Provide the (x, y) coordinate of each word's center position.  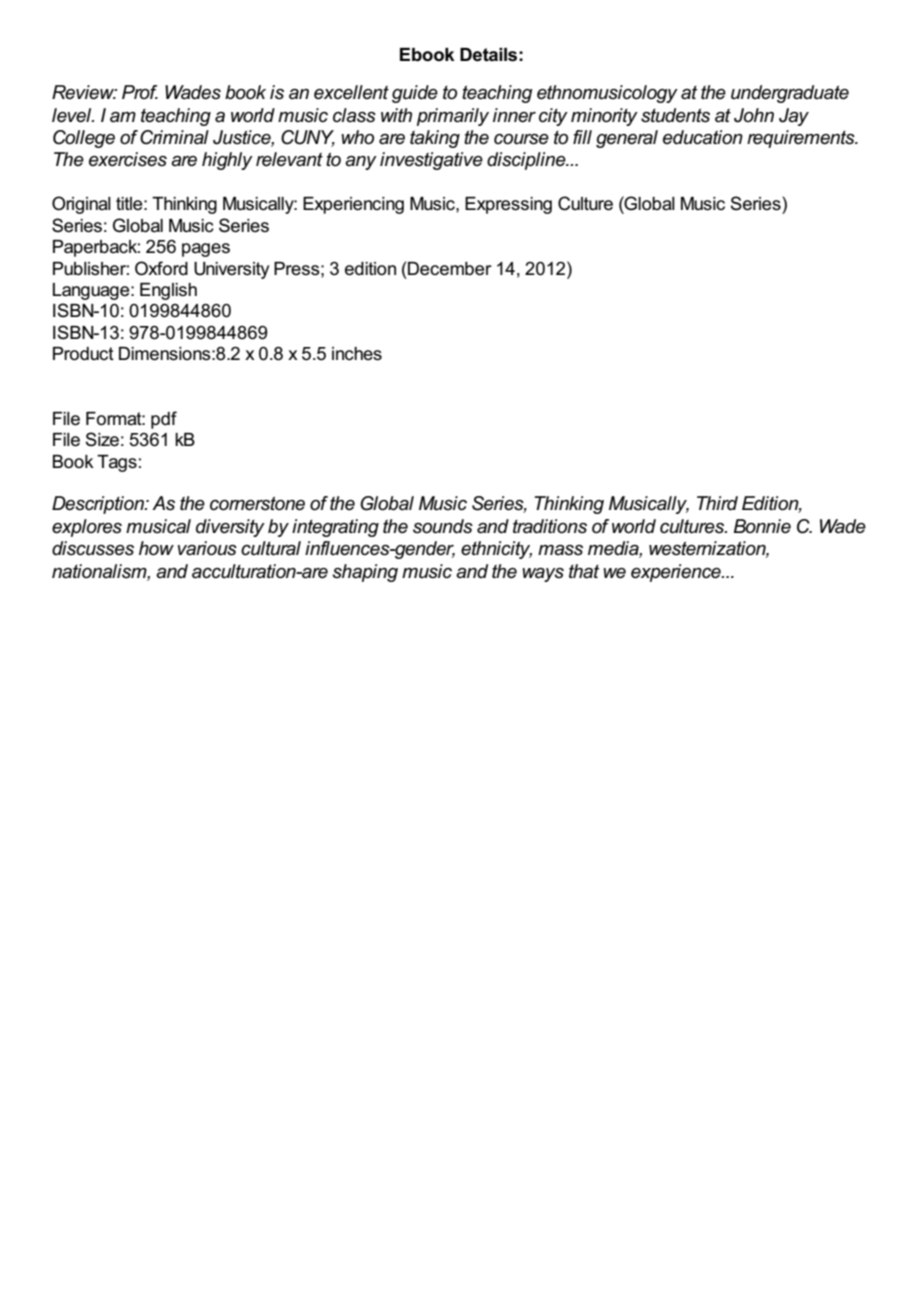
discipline (527, 161)
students (675, 115)
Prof (140, 92)
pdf (164, 420)
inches (357, 354)
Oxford (161, 268)
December (450, 269)
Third (717, 503)
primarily (453, 117)
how (156, 548)
